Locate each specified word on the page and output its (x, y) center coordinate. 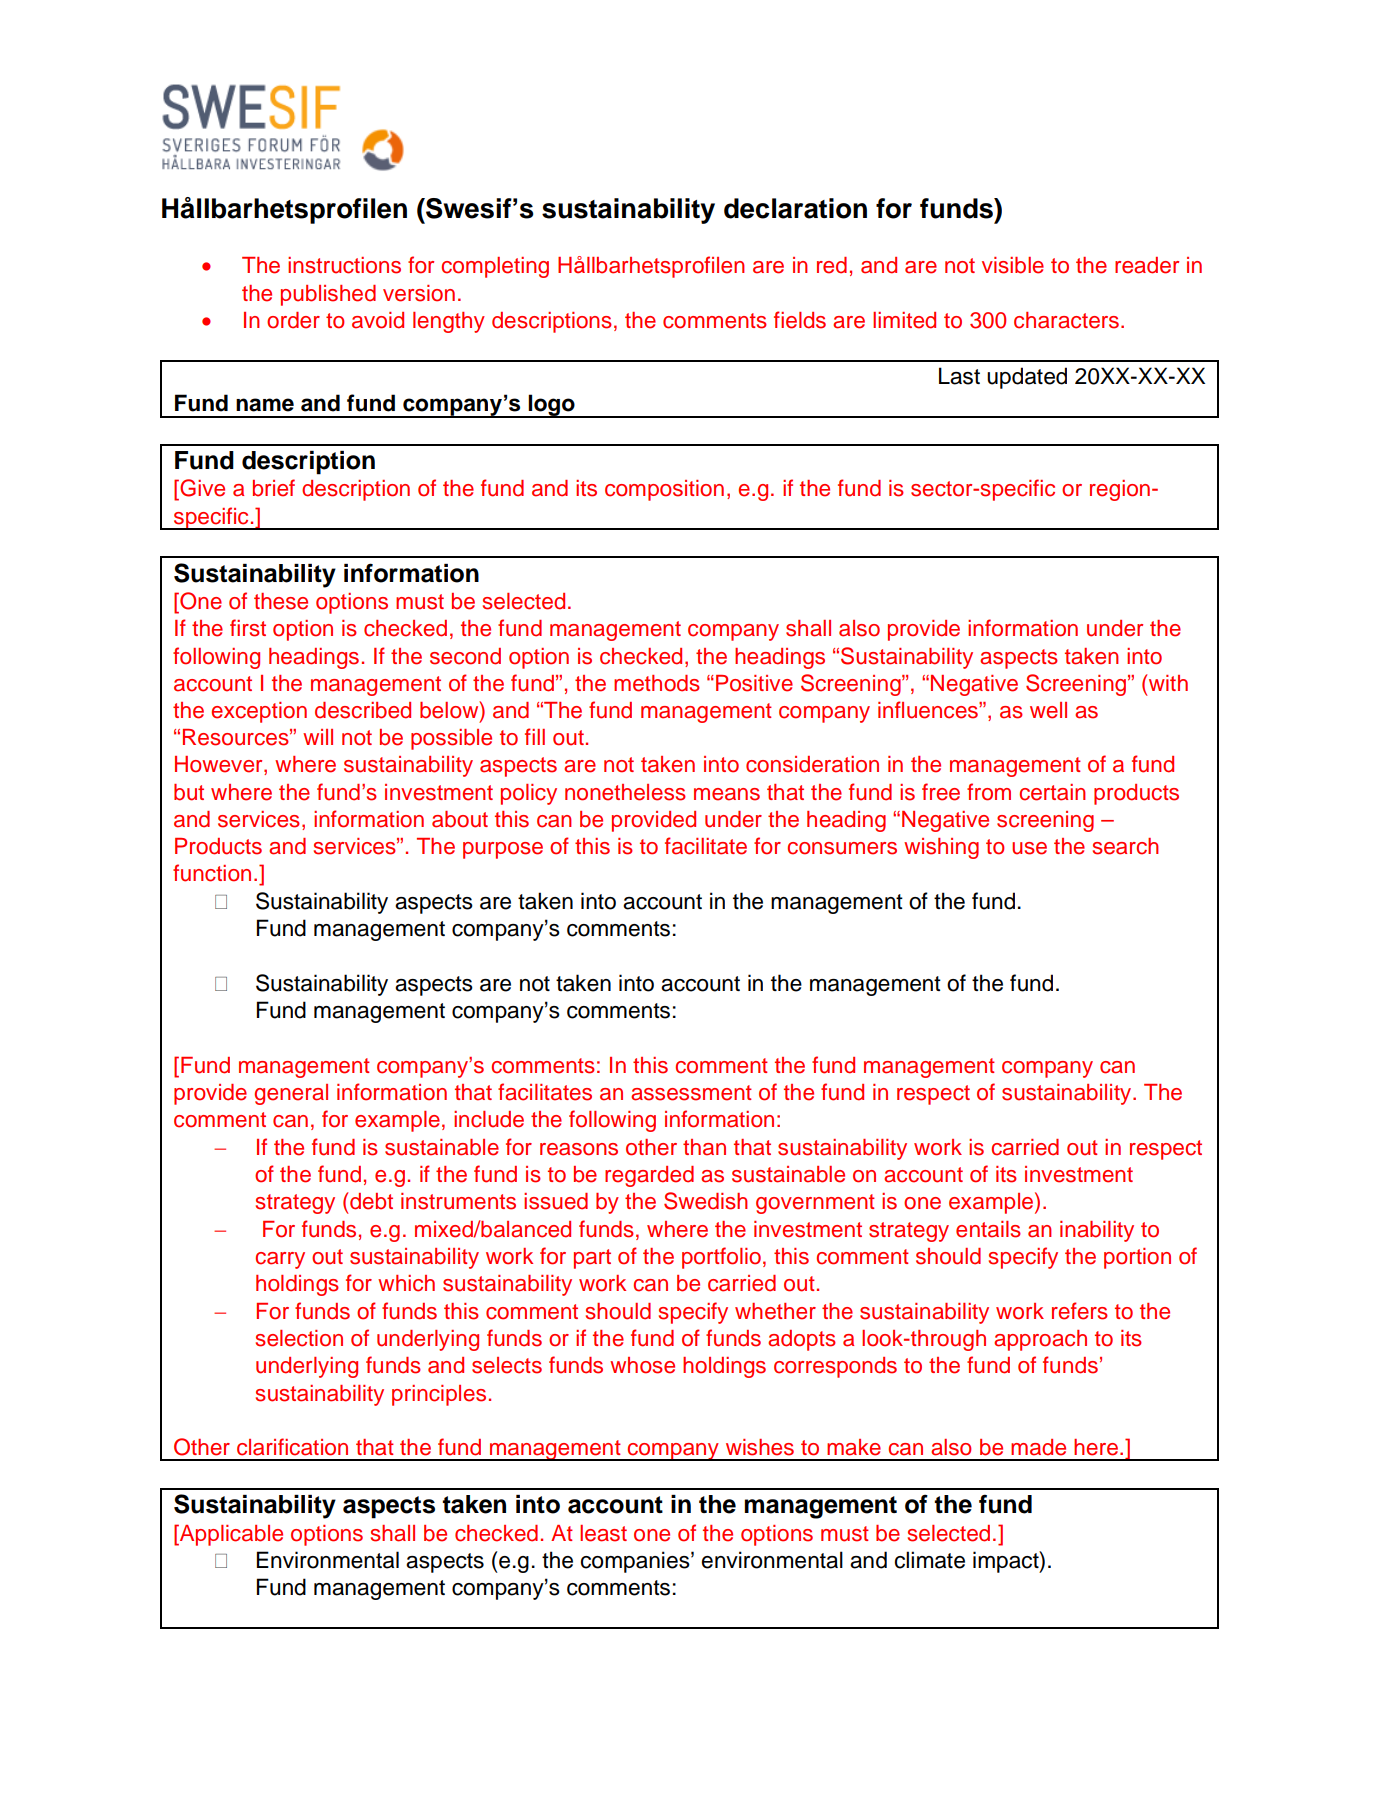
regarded (649, 1176)
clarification (292, 1447)
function (212, 873)
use (1029, 848)
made (1038, 1447)
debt (371, 1201)
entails (988, 1229)
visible (1013, 265)
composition (664, 490)
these (281, 601)
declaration (795, 208)
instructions (344, 265)
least (603, 1533)
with (1168, 683)
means (727, 794)
